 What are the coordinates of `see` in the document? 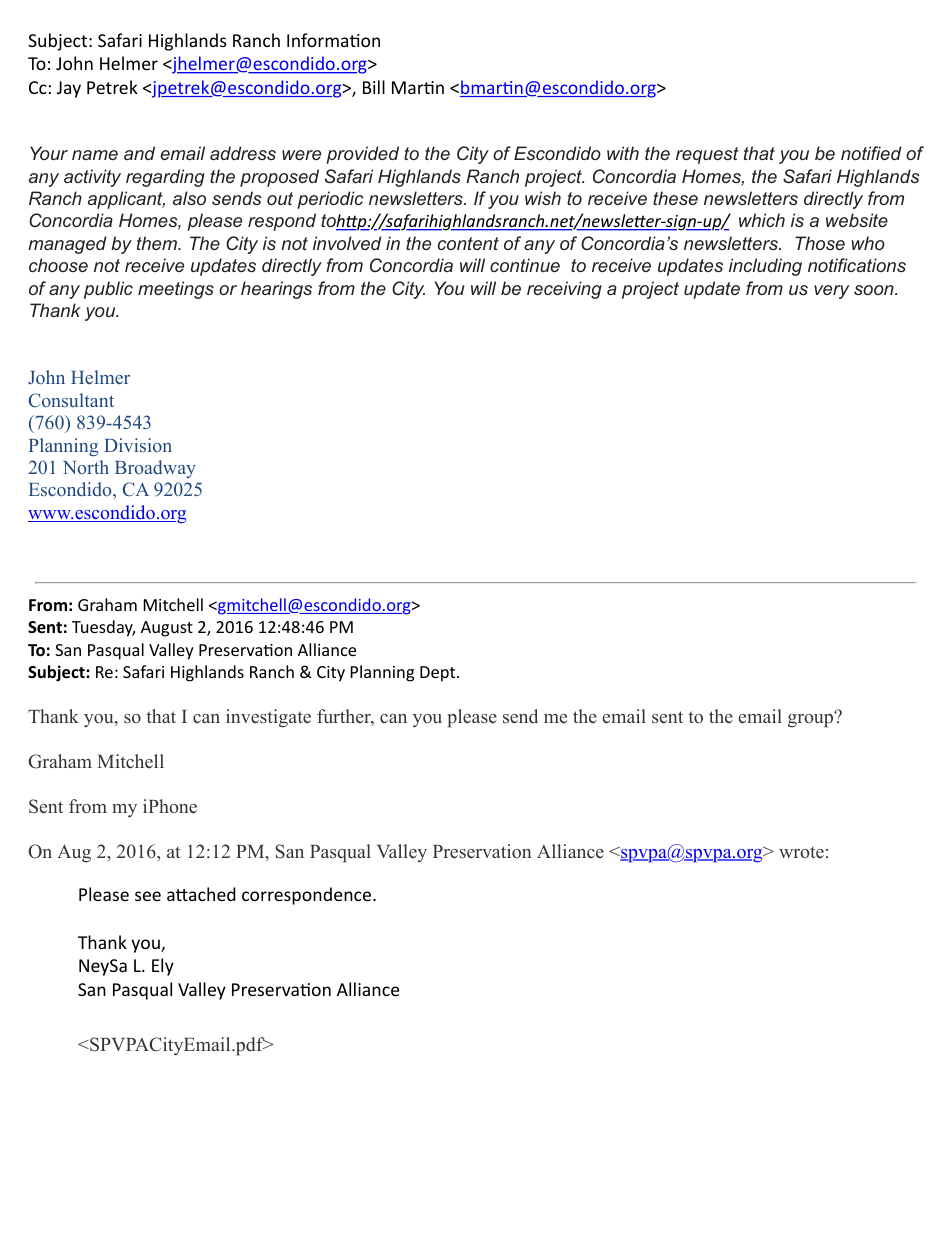 It's located at (148, 896).
